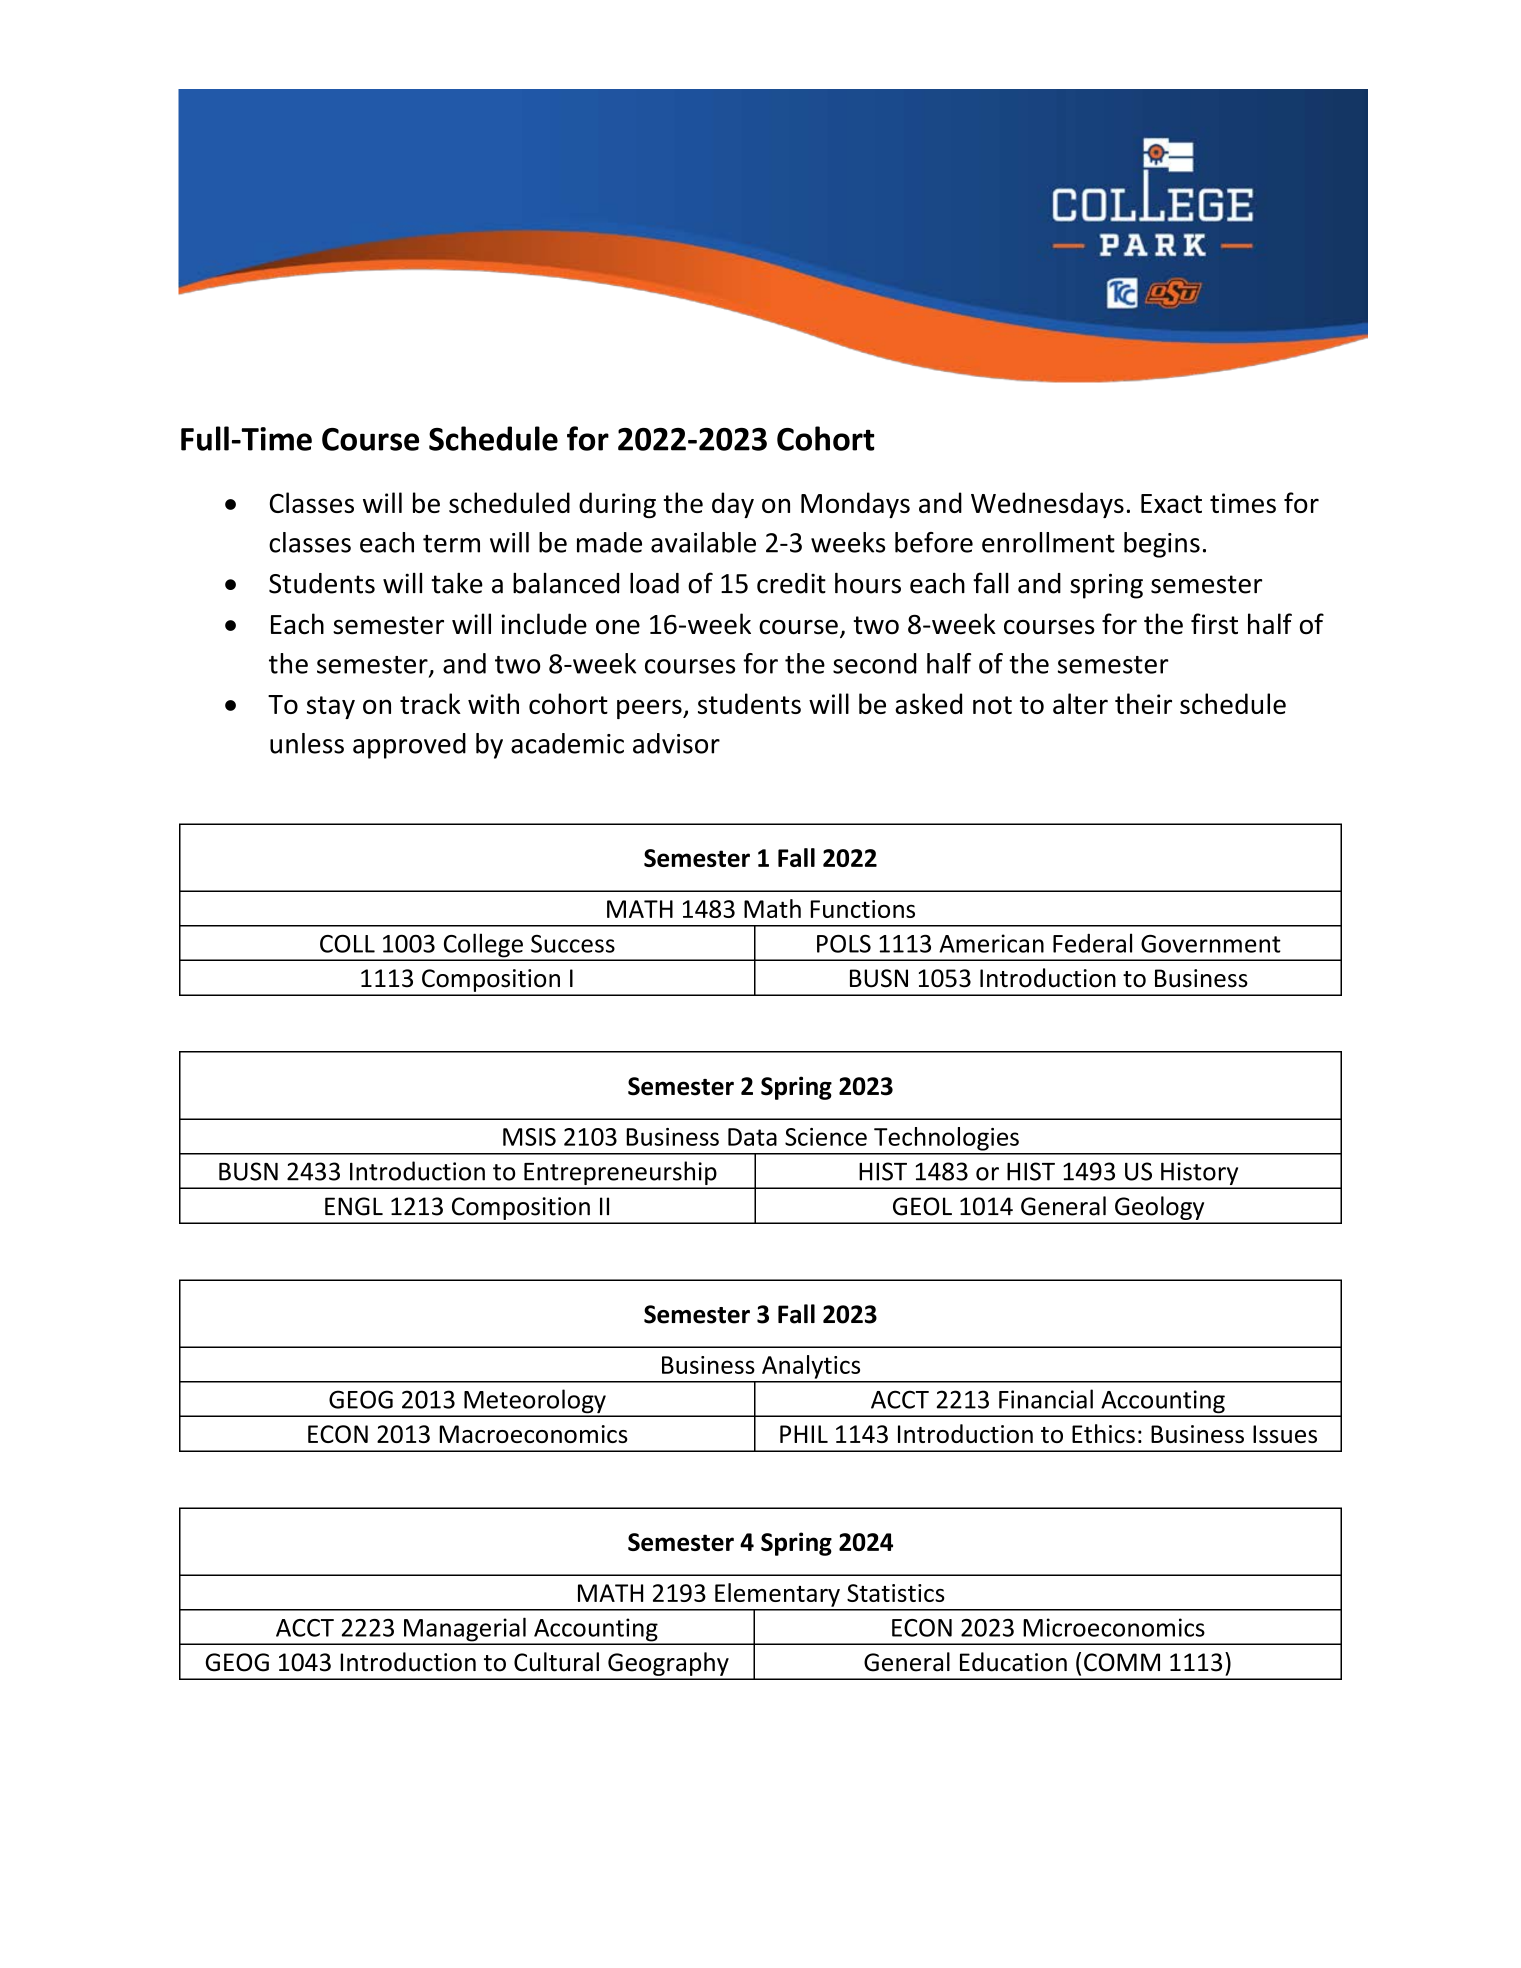  Describe the element at coordinates (676, 743) in the screenshot. I see `advisor` at that location.
